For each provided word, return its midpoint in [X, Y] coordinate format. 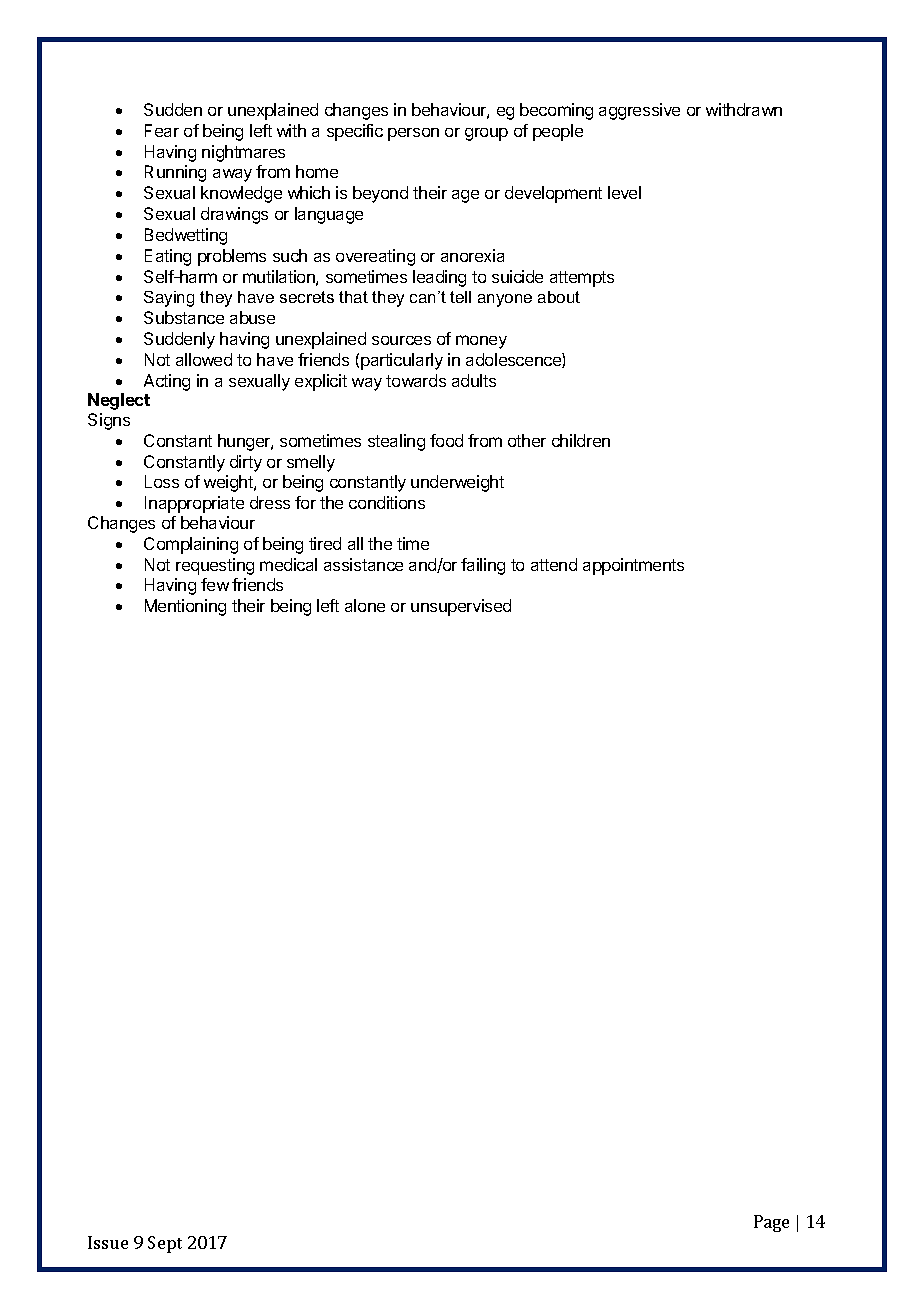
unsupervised [461, 607]
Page [771, 1223]
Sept [165, 1244]
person [413, 134]
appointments [633, 566]
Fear [162, 130]
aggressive [639, 111]
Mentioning [185, 607]
